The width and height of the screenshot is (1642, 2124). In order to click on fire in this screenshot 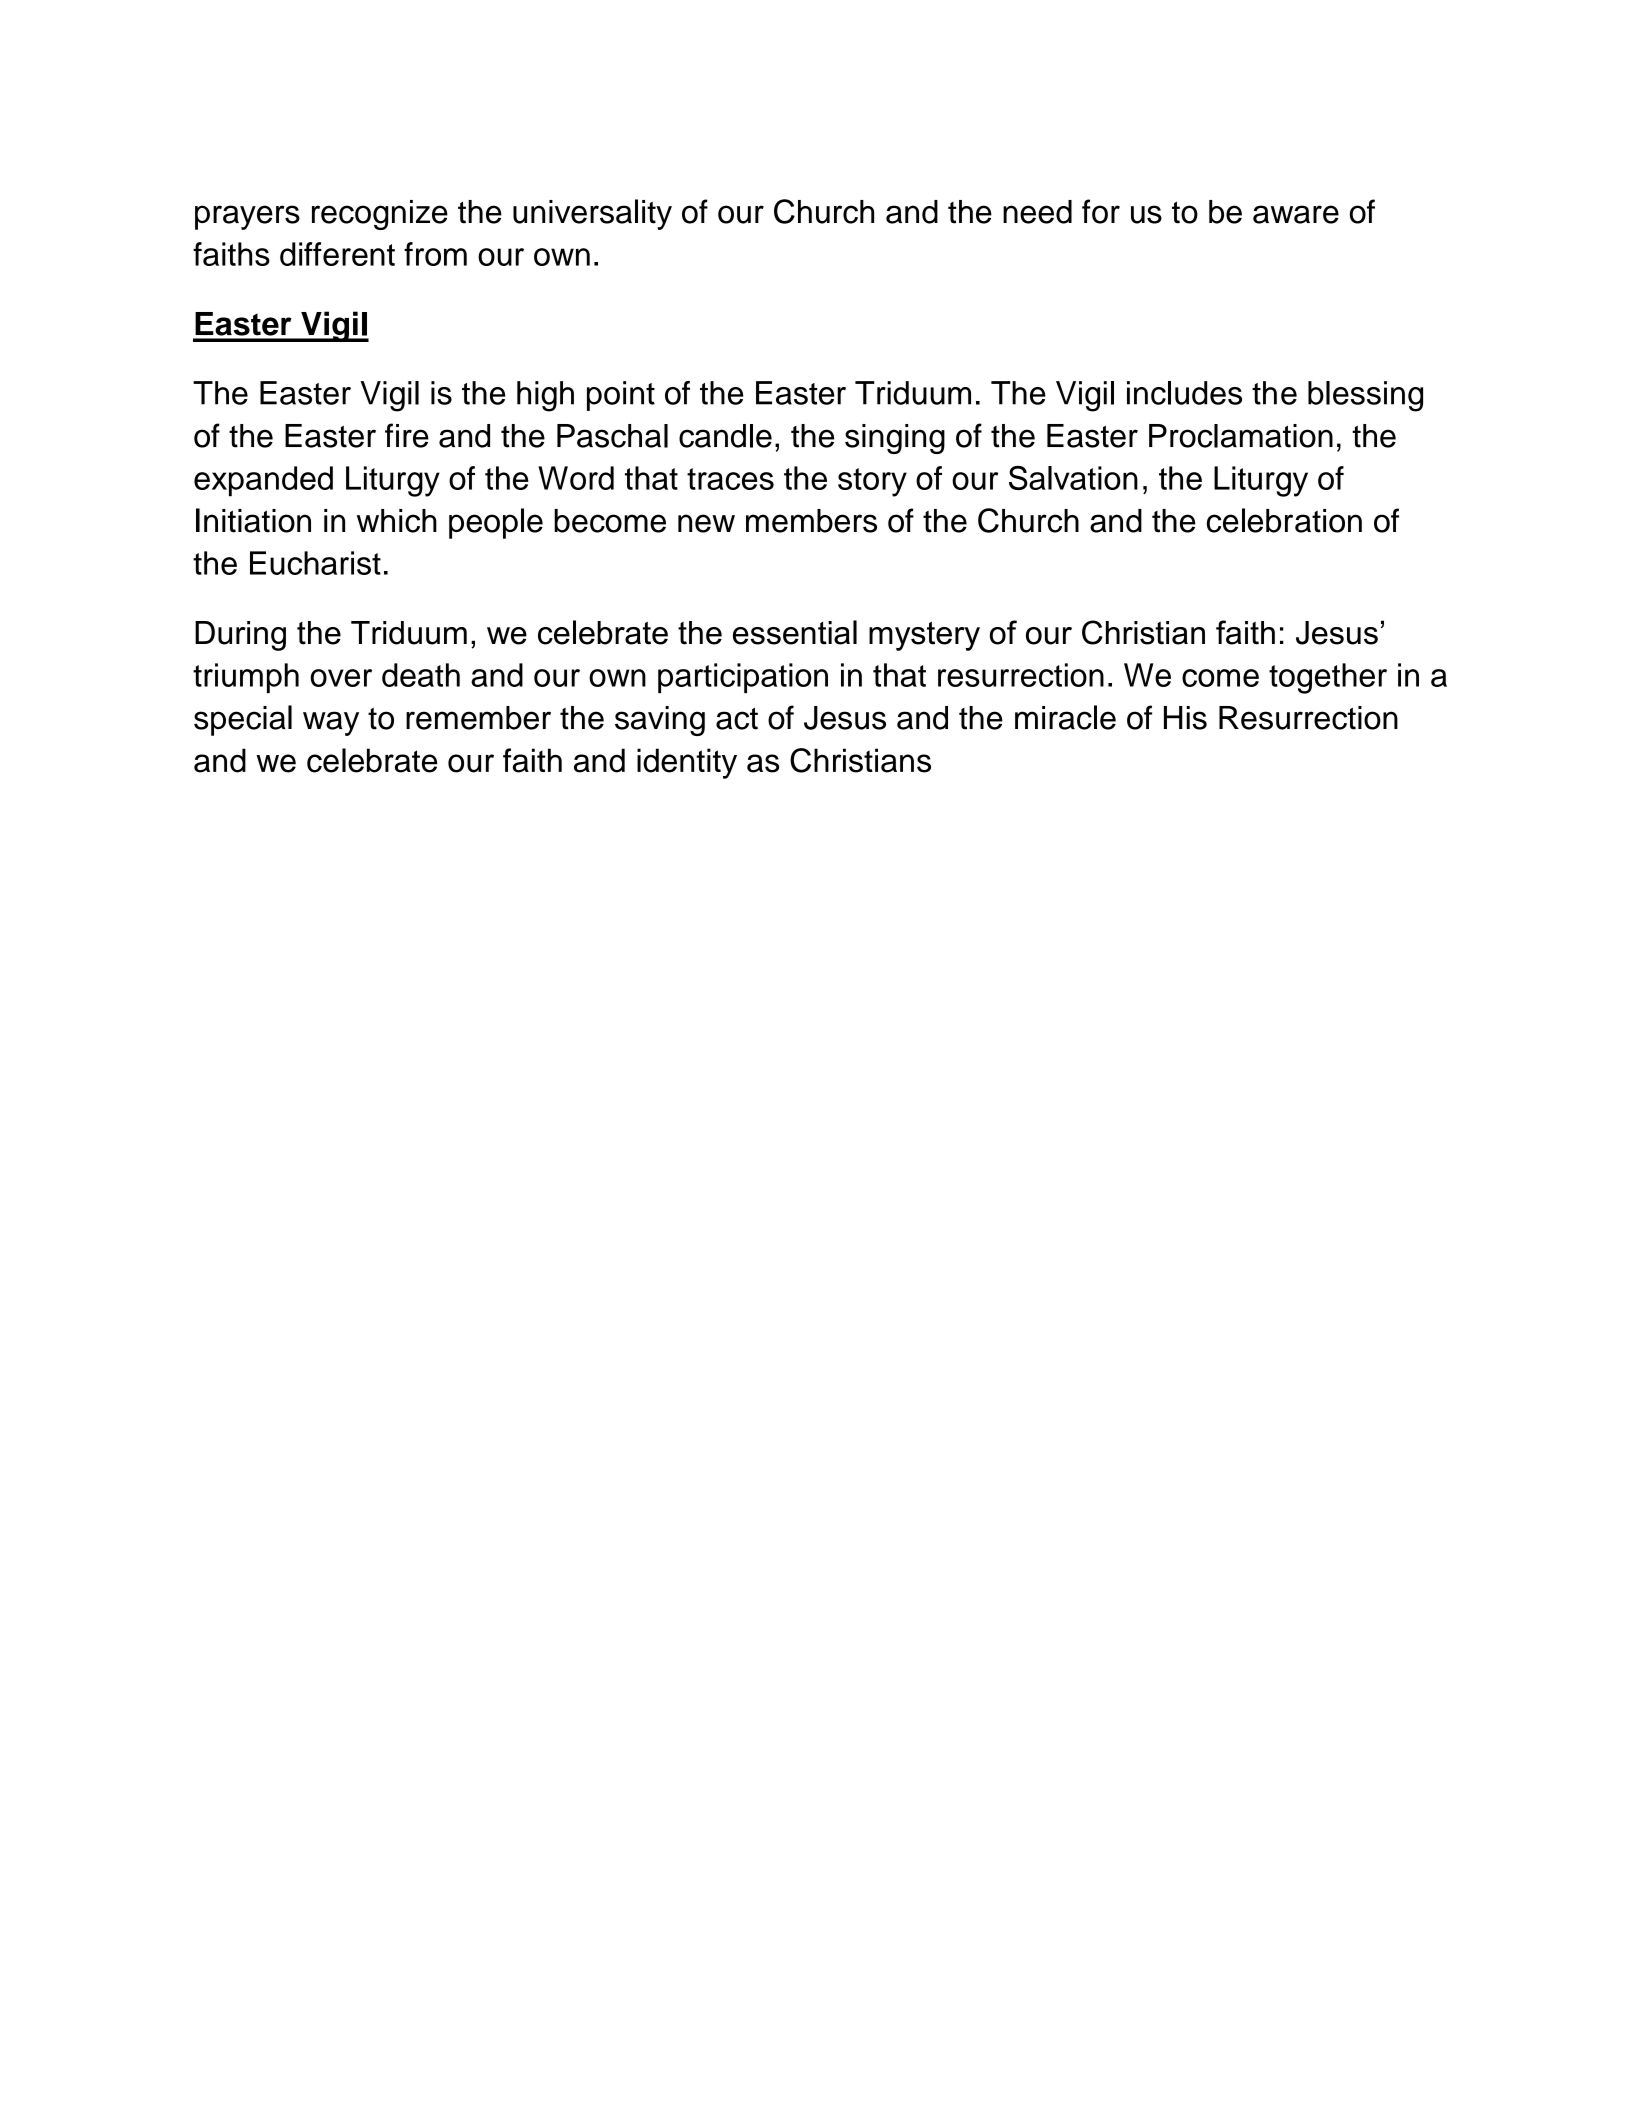, I will do `click(407, 435)`.
